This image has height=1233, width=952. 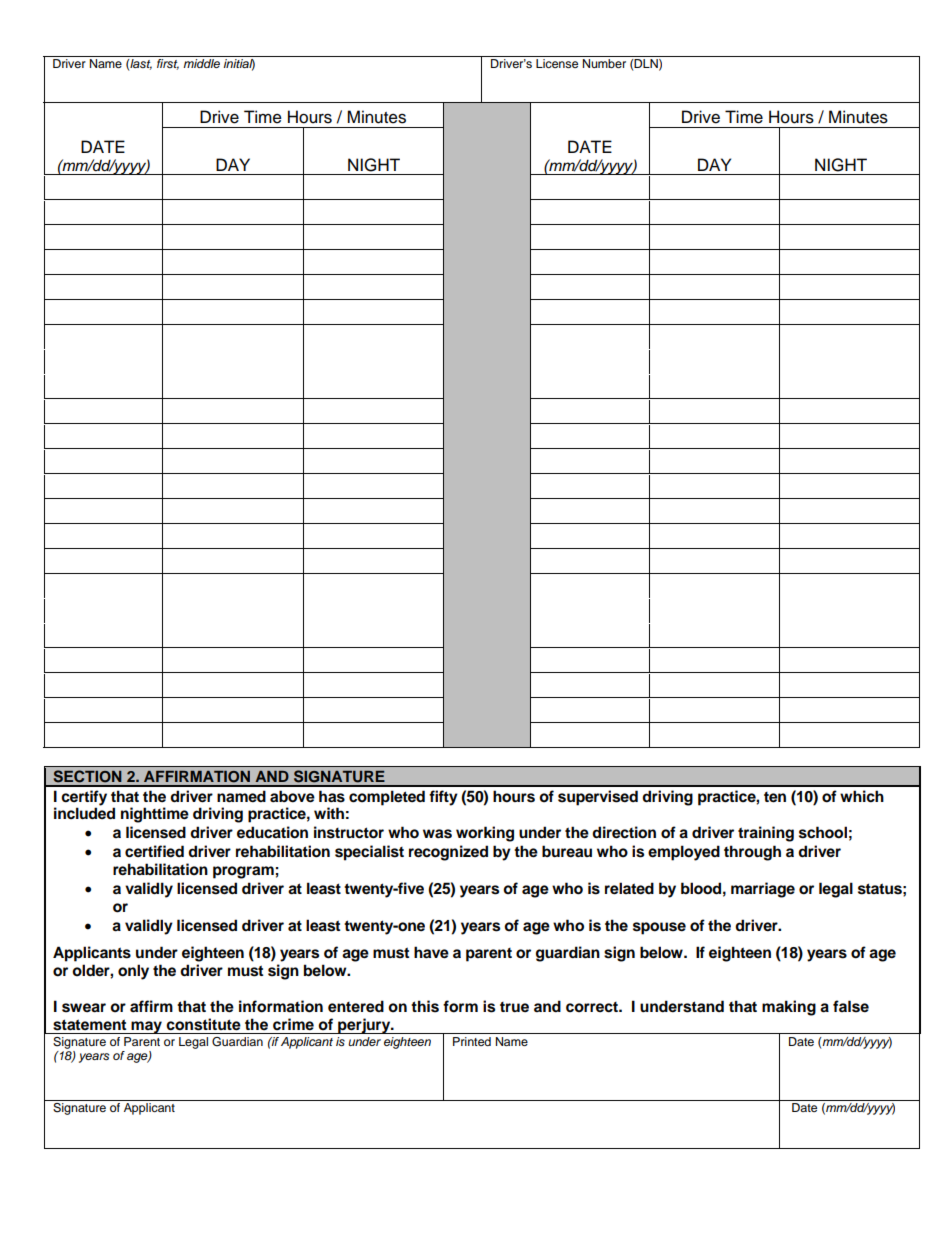 I want to click on completed, so click(x=387, y=798).
